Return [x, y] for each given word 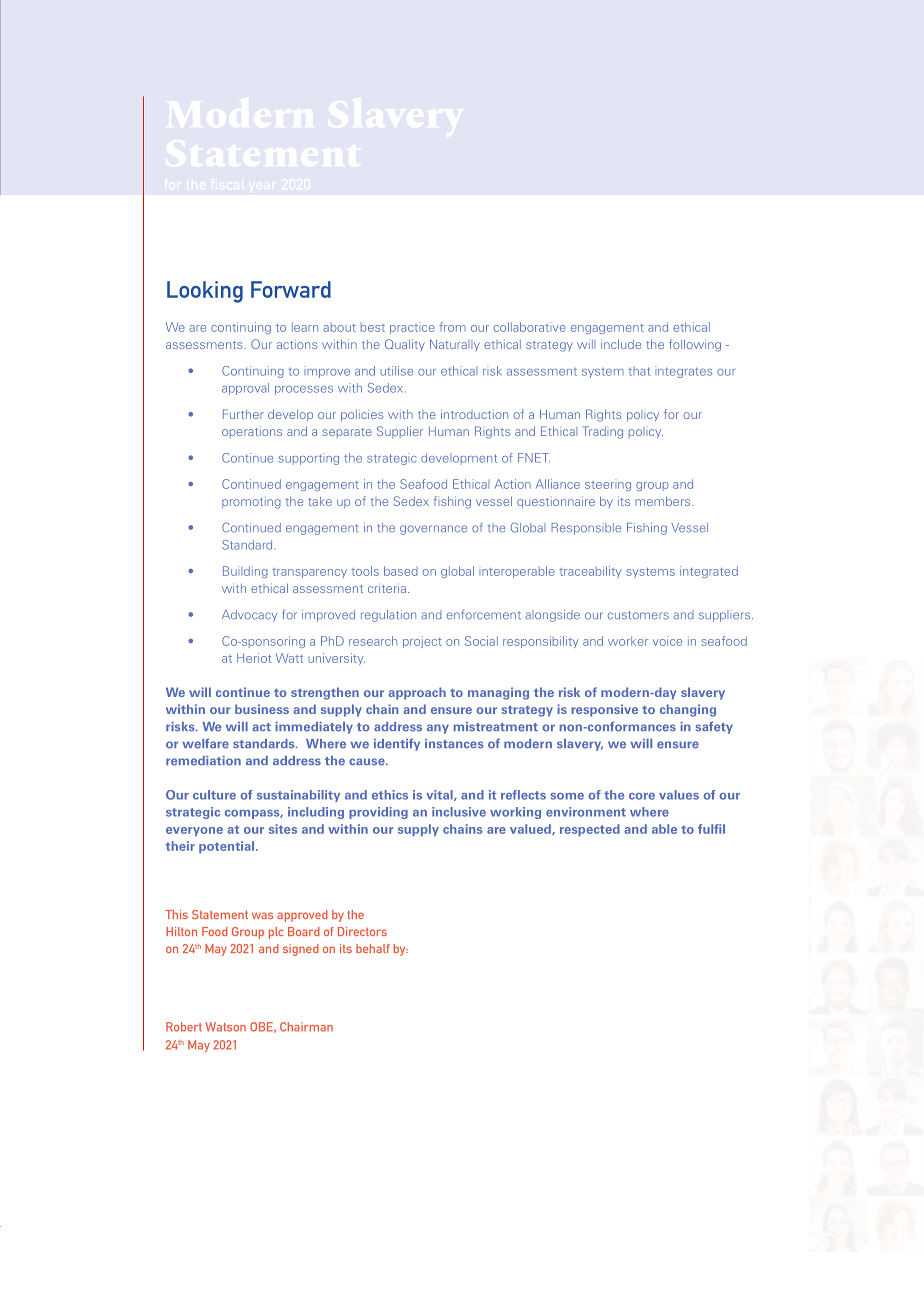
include [621, 344]
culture [214, 795]
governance [433, 530]
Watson [225, 1027]
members [664, 501]
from [452, 327]
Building [245, 572]
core [642, 796]
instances [454, 744]
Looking [205, 292]
